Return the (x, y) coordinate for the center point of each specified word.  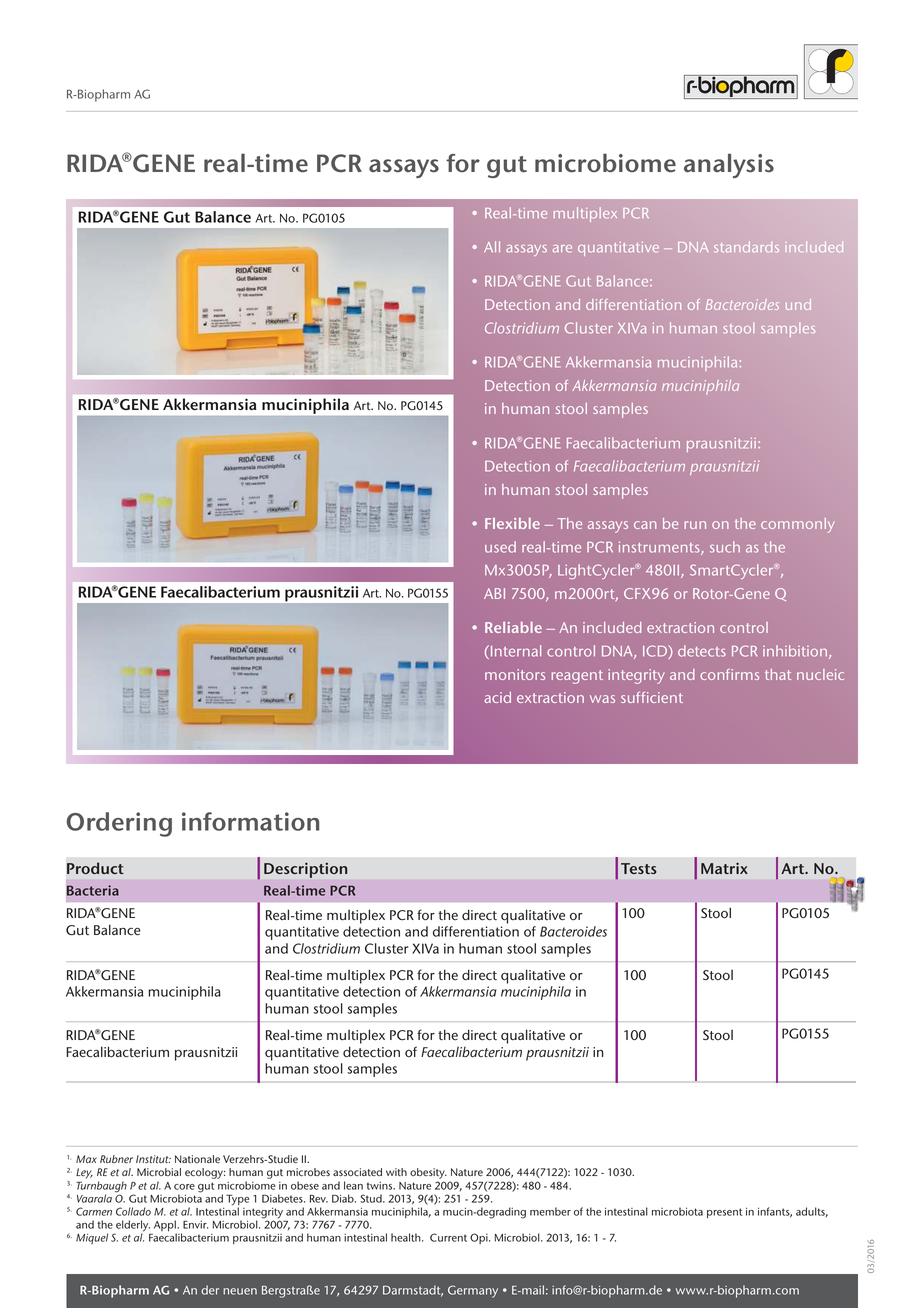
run (695, 525)
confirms (729, 674)
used (500, 547)
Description (305, 870)
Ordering (119, 824)
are (562, 249)
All (492, 246)
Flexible (512, 523)
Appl (166, 1227)
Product (95, 868)
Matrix (724, 868)
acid (497, 697)
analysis (729, 166)
